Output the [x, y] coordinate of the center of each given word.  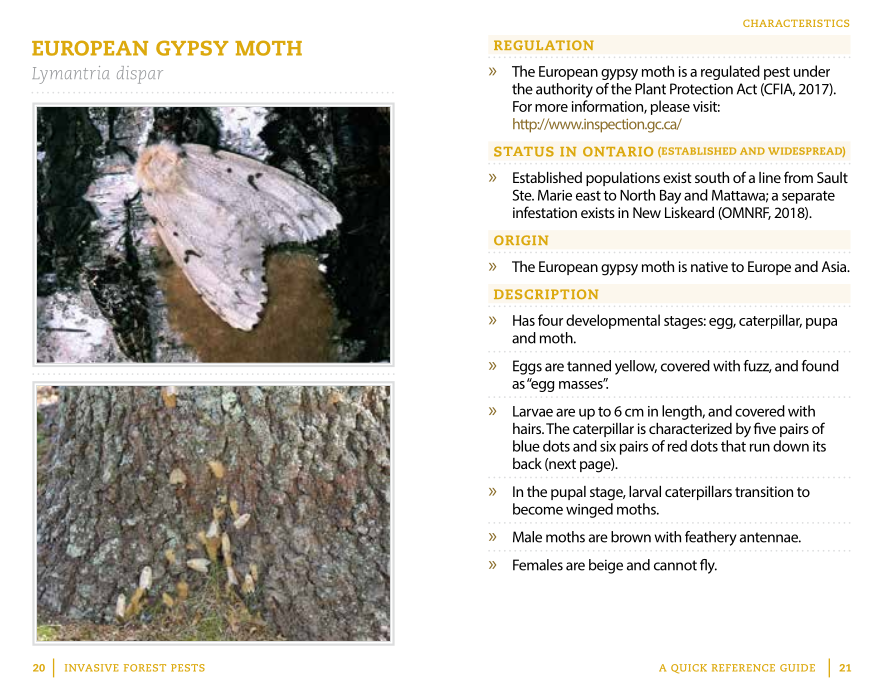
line [770, 177]
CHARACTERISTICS [796, 23]
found [820, 366]
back [527, 463]
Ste [523, 195]
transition [764, 491]
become [538, 509]
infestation [545, 212]
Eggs [527, 367]
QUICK [689, 669]
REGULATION [544, 45]
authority [564, 90]
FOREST [145, 668]
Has [524, 320]
